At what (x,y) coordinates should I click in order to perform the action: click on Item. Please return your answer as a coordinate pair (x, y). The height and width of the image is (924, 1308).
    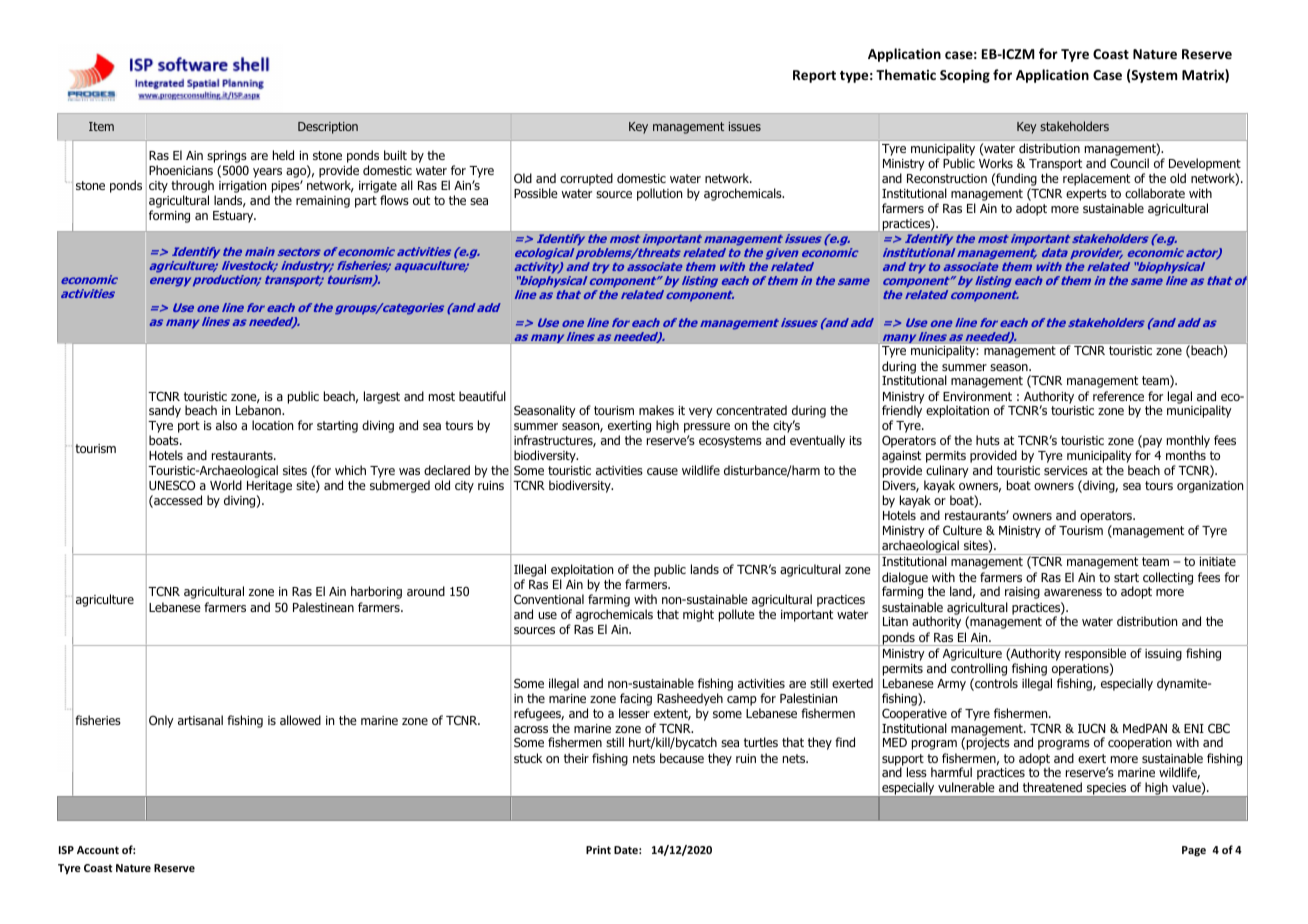
    Looking at the image, I should click on (101, 126).
